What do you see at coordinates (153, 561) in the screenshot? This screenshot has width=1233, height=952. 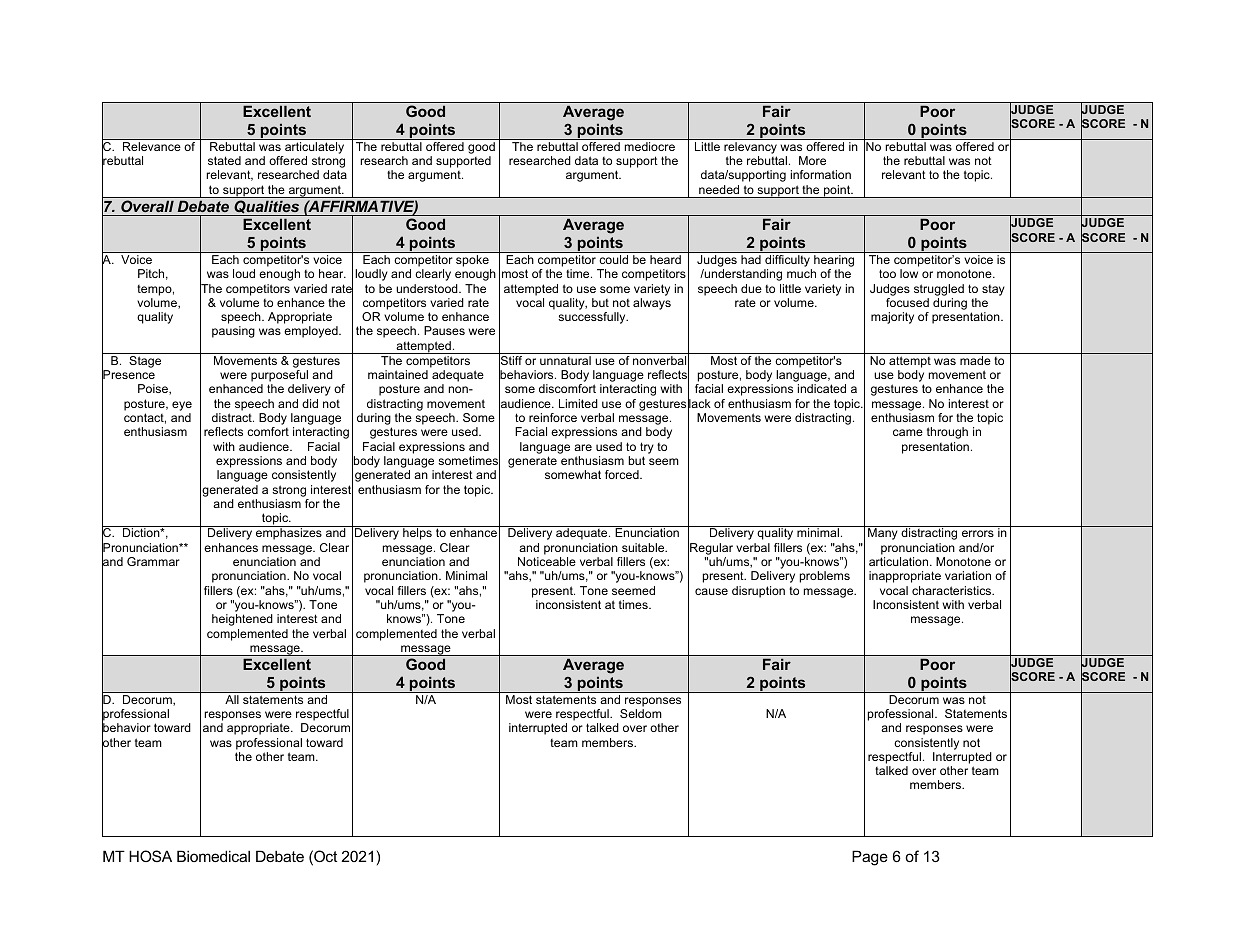 I see `Grammar` at bounding box center [153, 561].
